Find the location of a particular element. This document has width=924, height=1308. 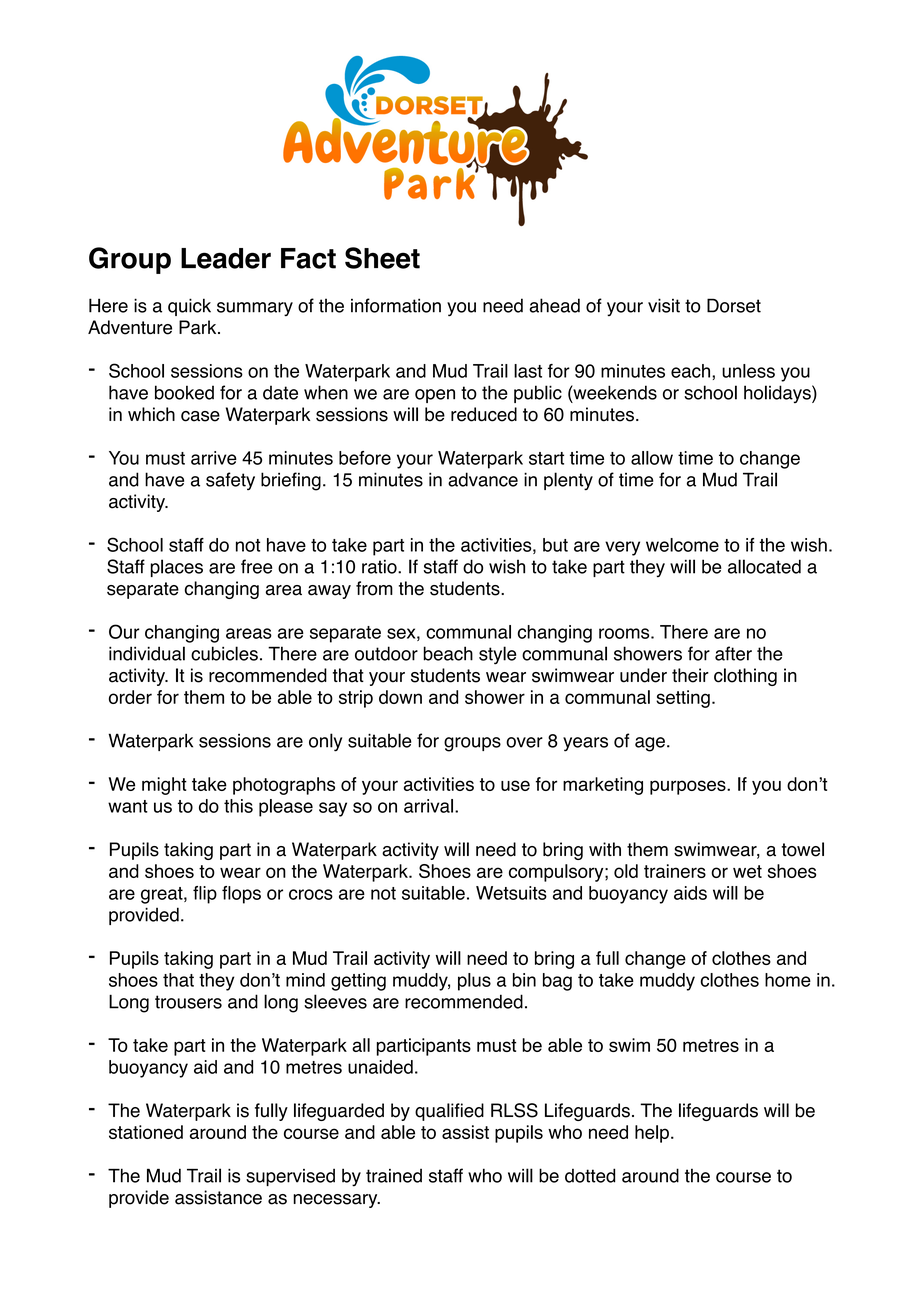

Dorset is located at coordinates (734, 305).
